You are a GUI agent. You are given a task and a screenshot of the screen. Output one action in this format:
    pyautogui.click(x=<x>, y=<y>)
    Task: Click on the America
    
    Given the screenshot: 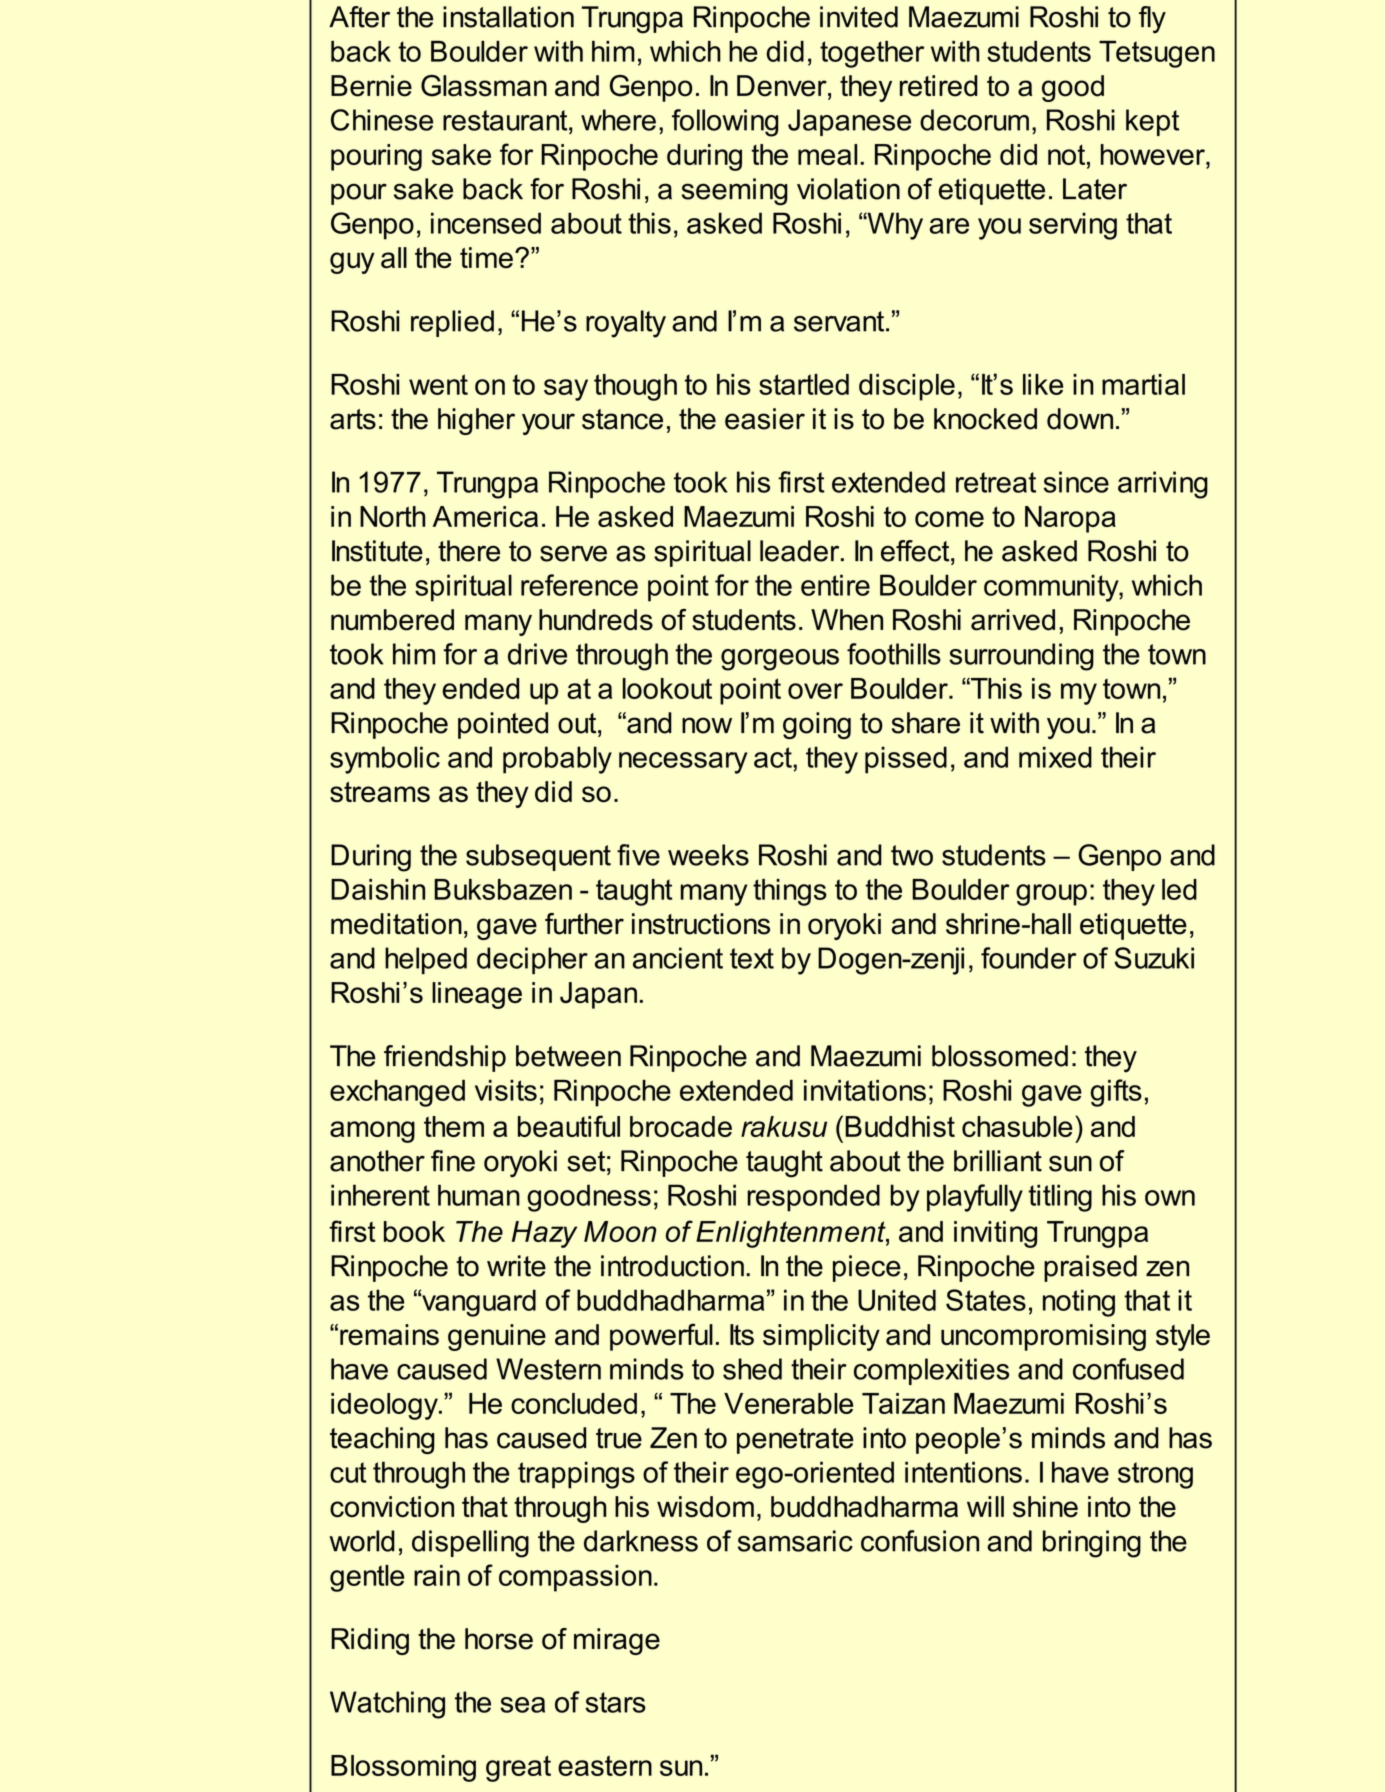 What is the action you would take?
    pyautogui.click(x=485, y=516)
